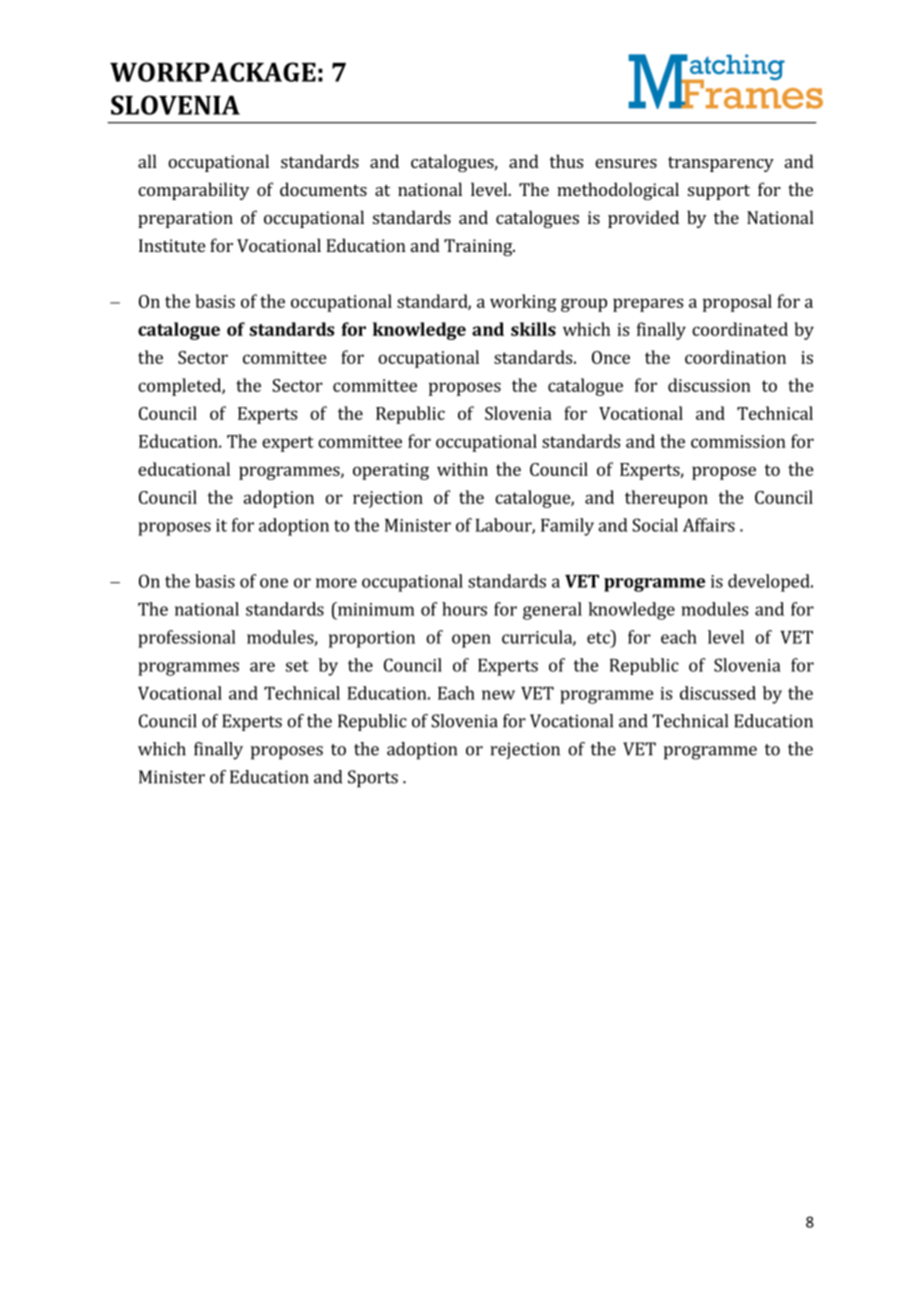 Image resolution: width=924 pixels, height=1308 pixels. What do you see at coordinates (193, 191) in the screenshot?
I see `comparability` at bounding box center [193, 191].
